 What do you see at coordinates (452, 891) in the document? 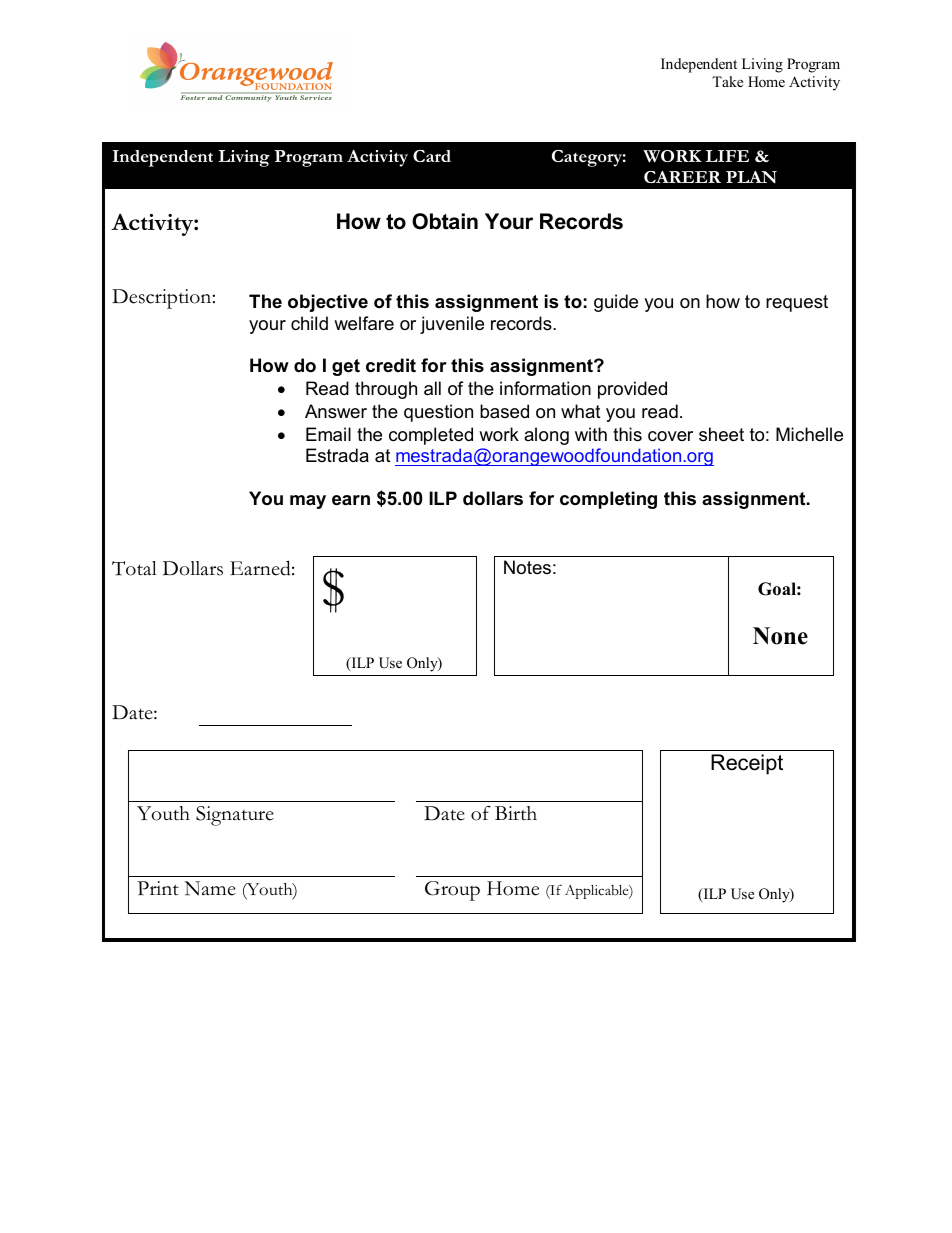
I see `Group` at bounding box center [452, 891].
